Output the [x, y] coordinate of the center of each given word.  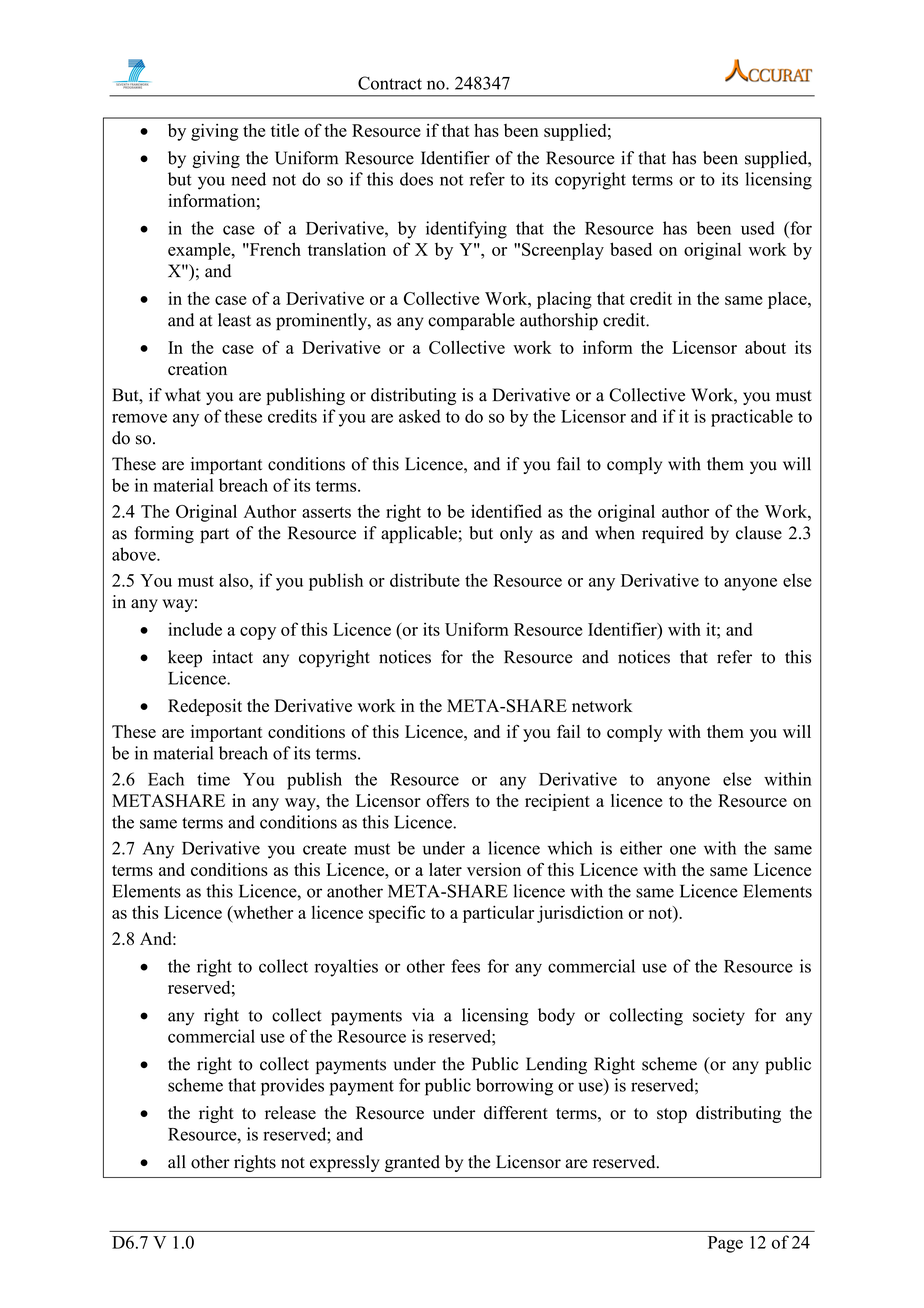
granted [412, 1163]
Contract [390, 83]
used [758, 228]
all [177, 1161]
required [673, 534]
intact [232, 657]
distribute [425, 580]
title [285, 130]
